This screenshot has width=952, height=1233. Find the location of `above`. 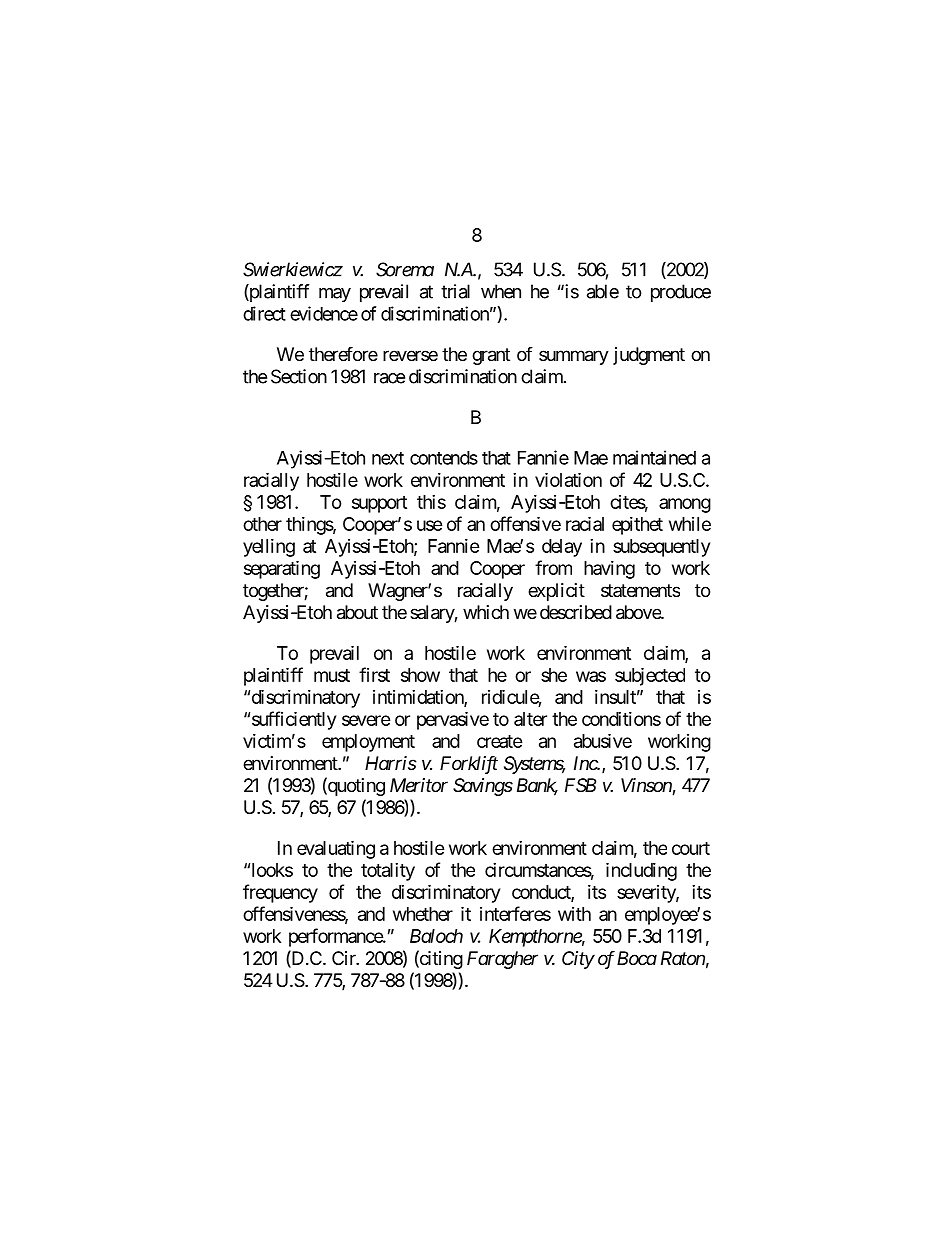

above is located at coordinates (639, 612).
